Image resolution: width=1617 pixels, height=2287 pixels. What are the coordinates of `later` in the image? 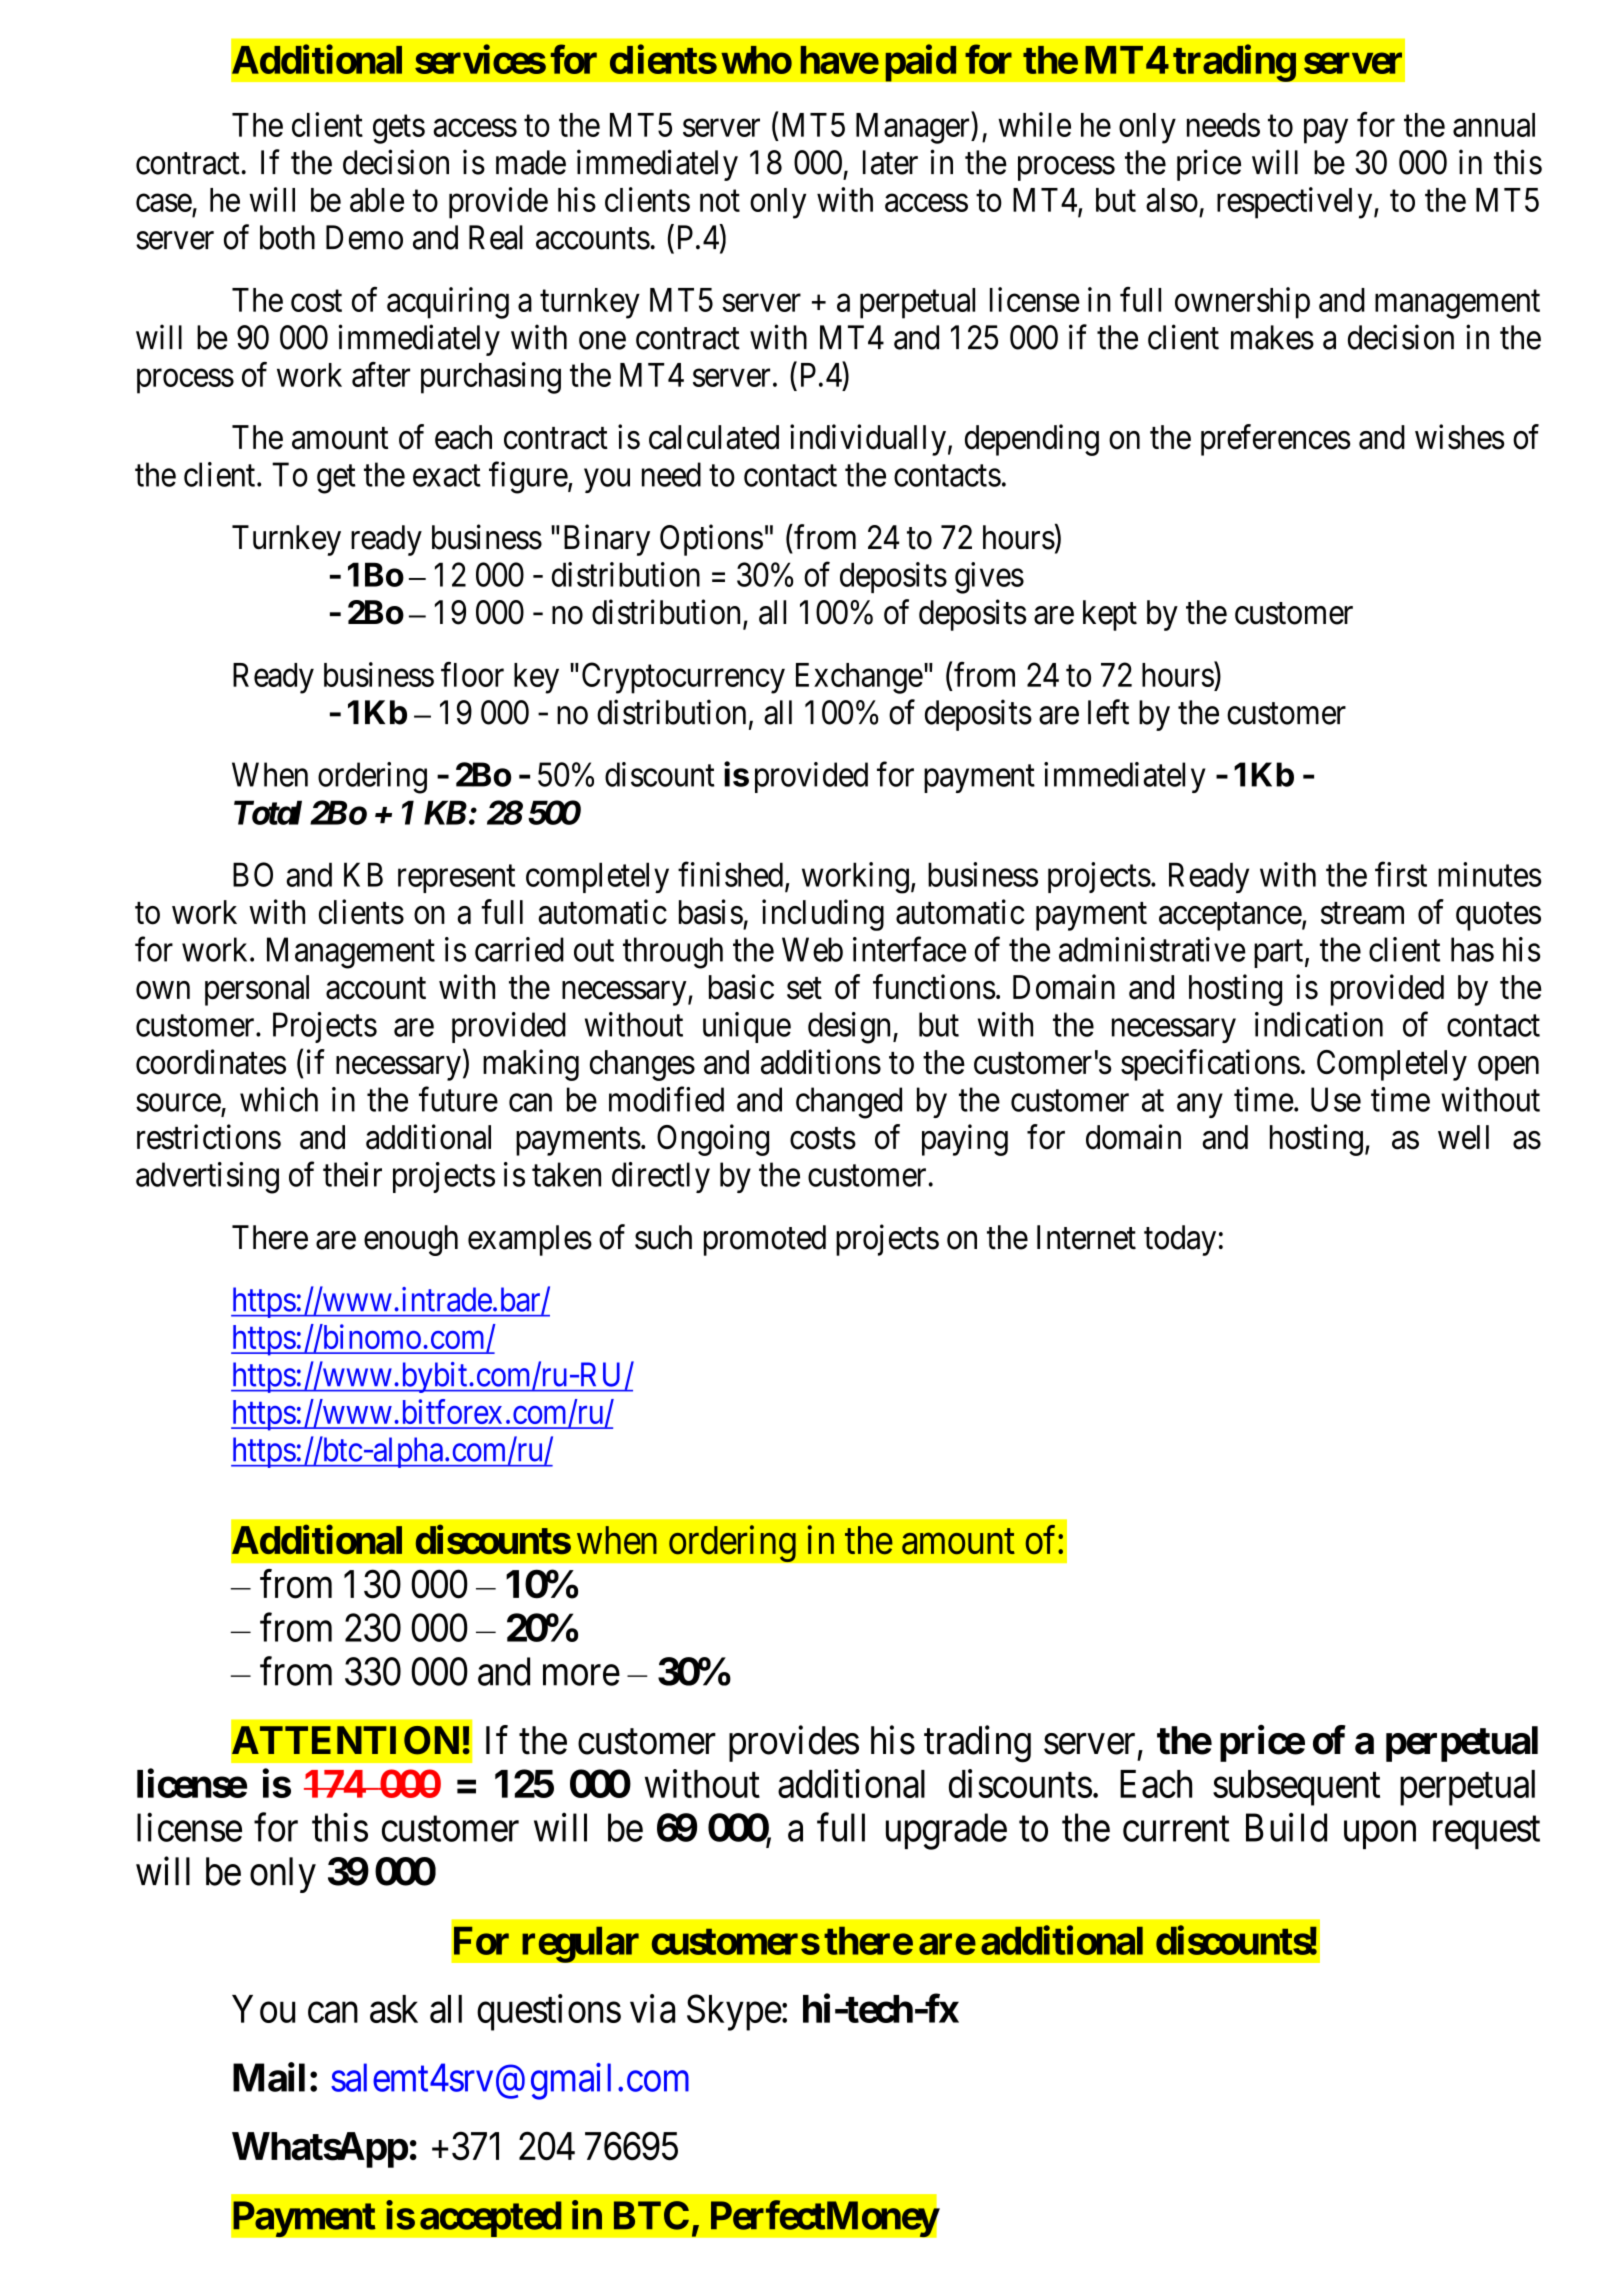 It's located at (890, 162).
